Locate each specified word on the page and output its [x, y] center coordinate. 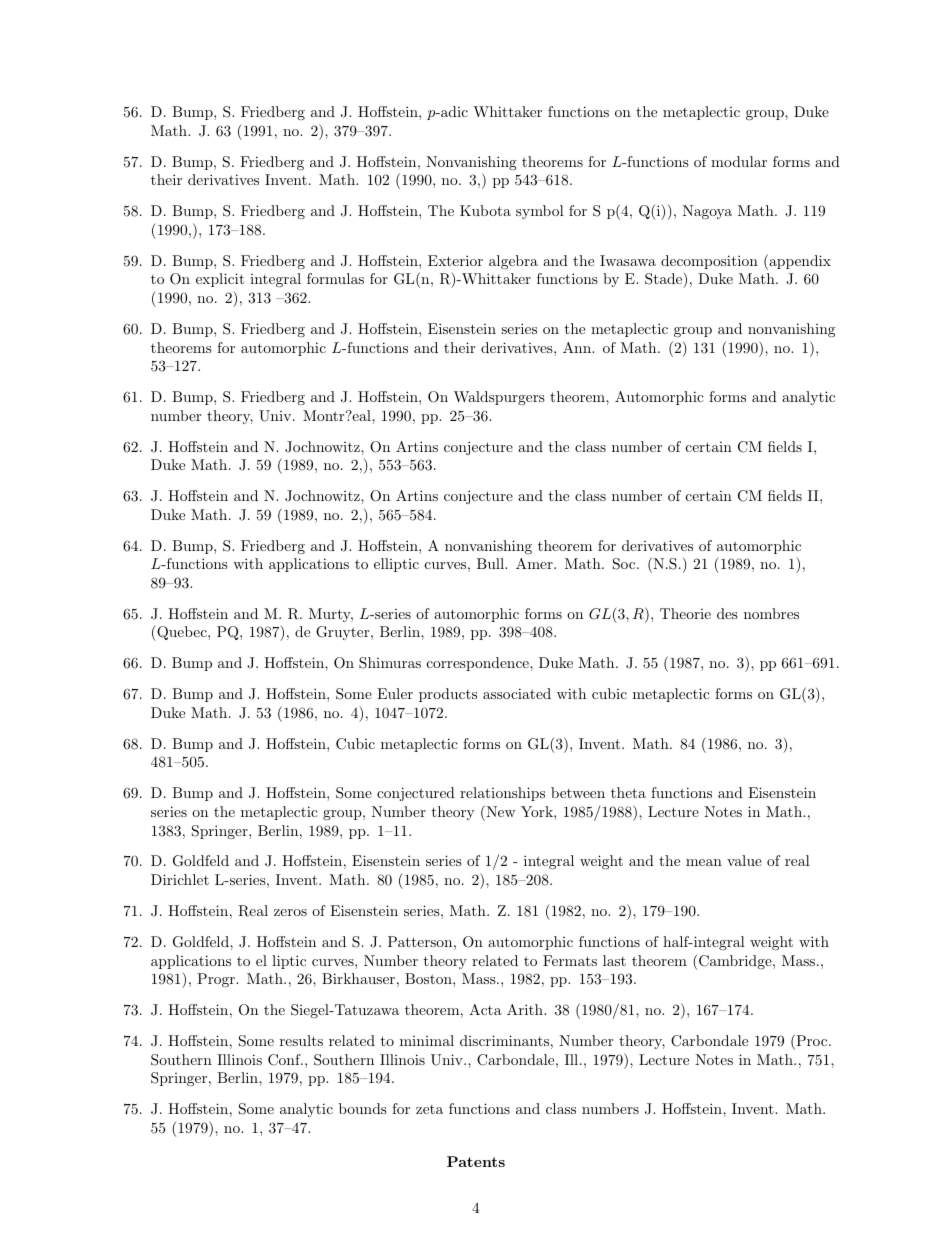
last [614, 960]
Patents [476, 1161]
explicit [220, 280]
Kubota [485, 210]
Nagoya [707, 212]
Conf [285, 1060]
